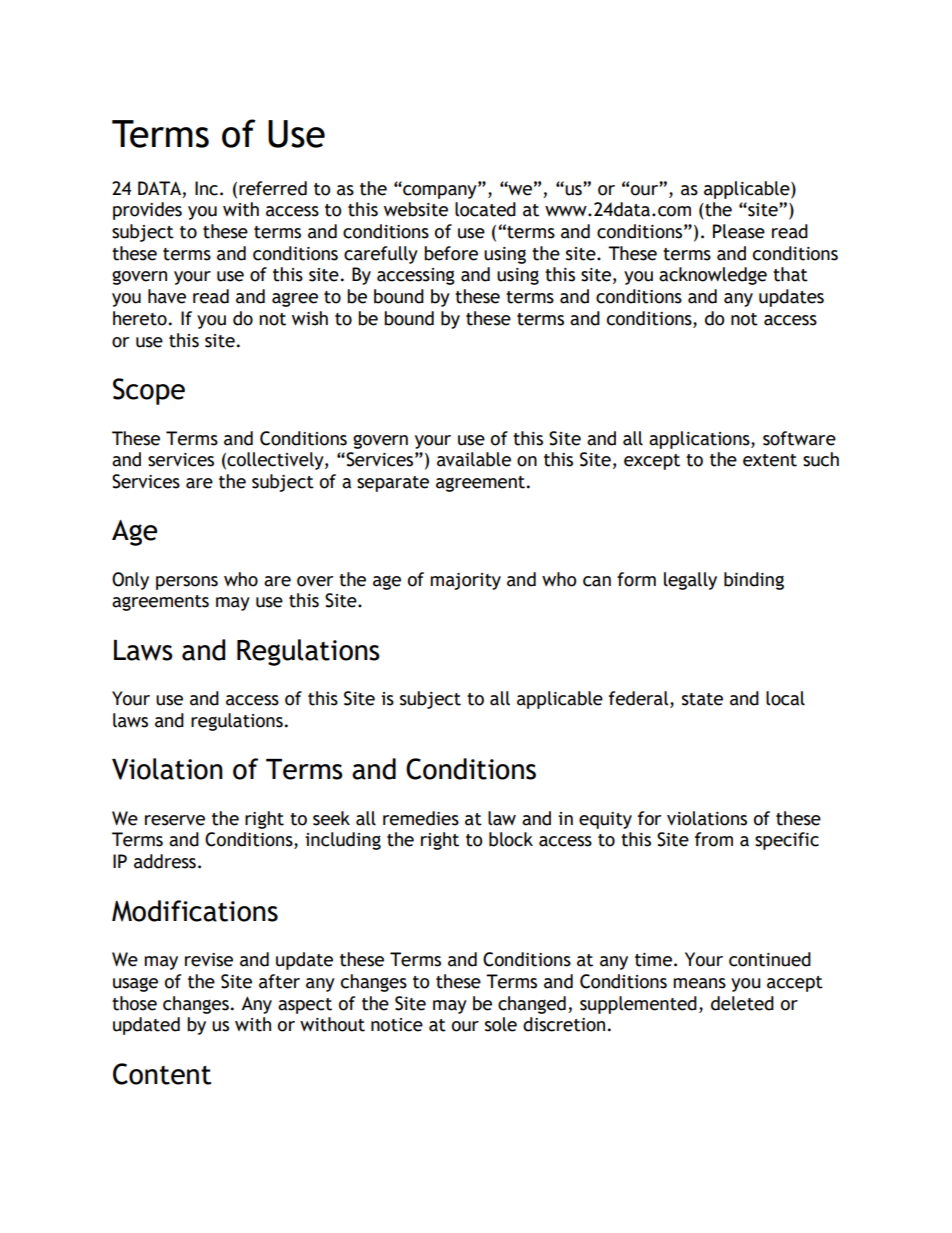  I want to click on from, so click(714, 839).
